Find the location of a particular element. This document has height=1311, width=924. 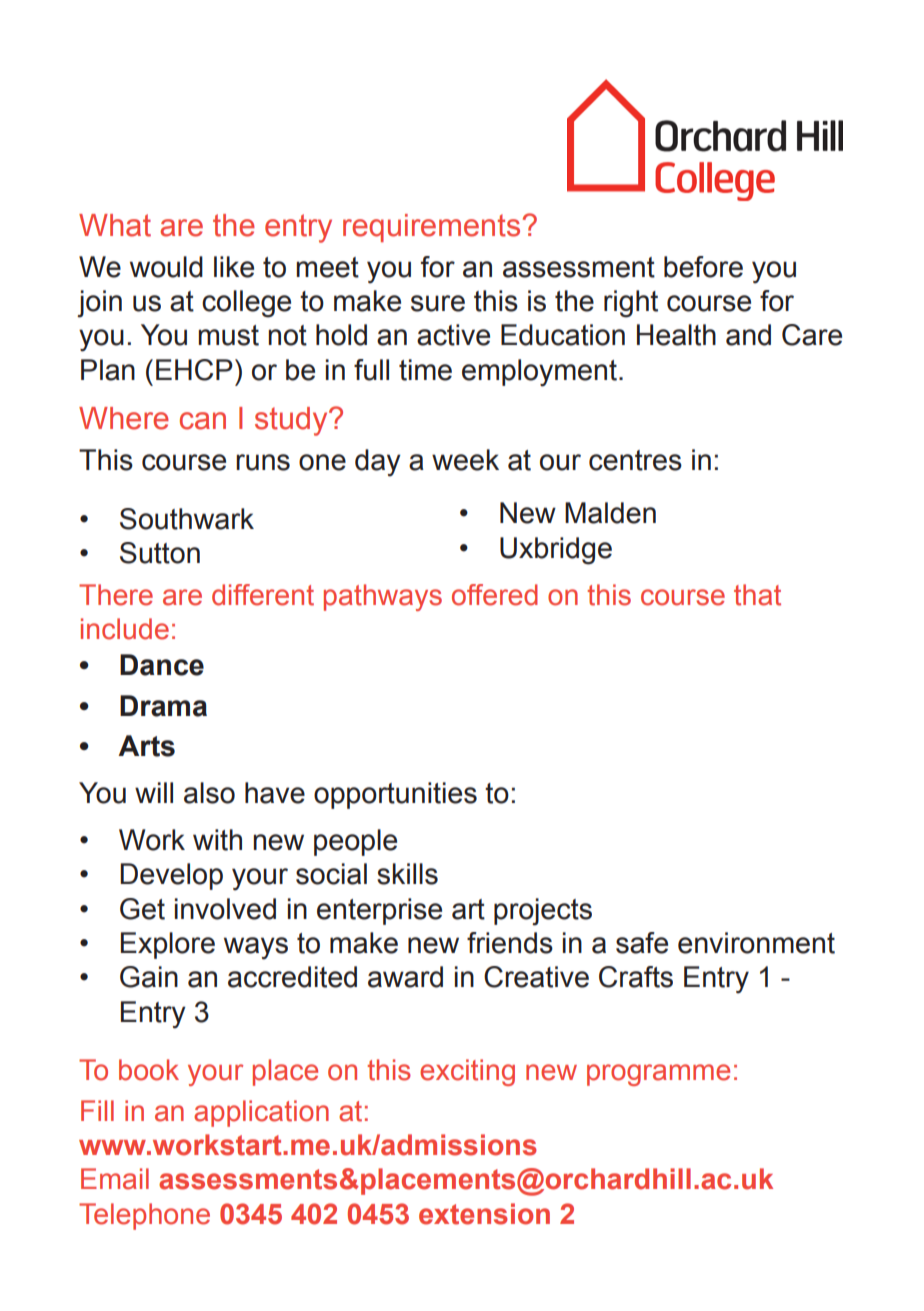

before is located at coordinates (703, 267).
